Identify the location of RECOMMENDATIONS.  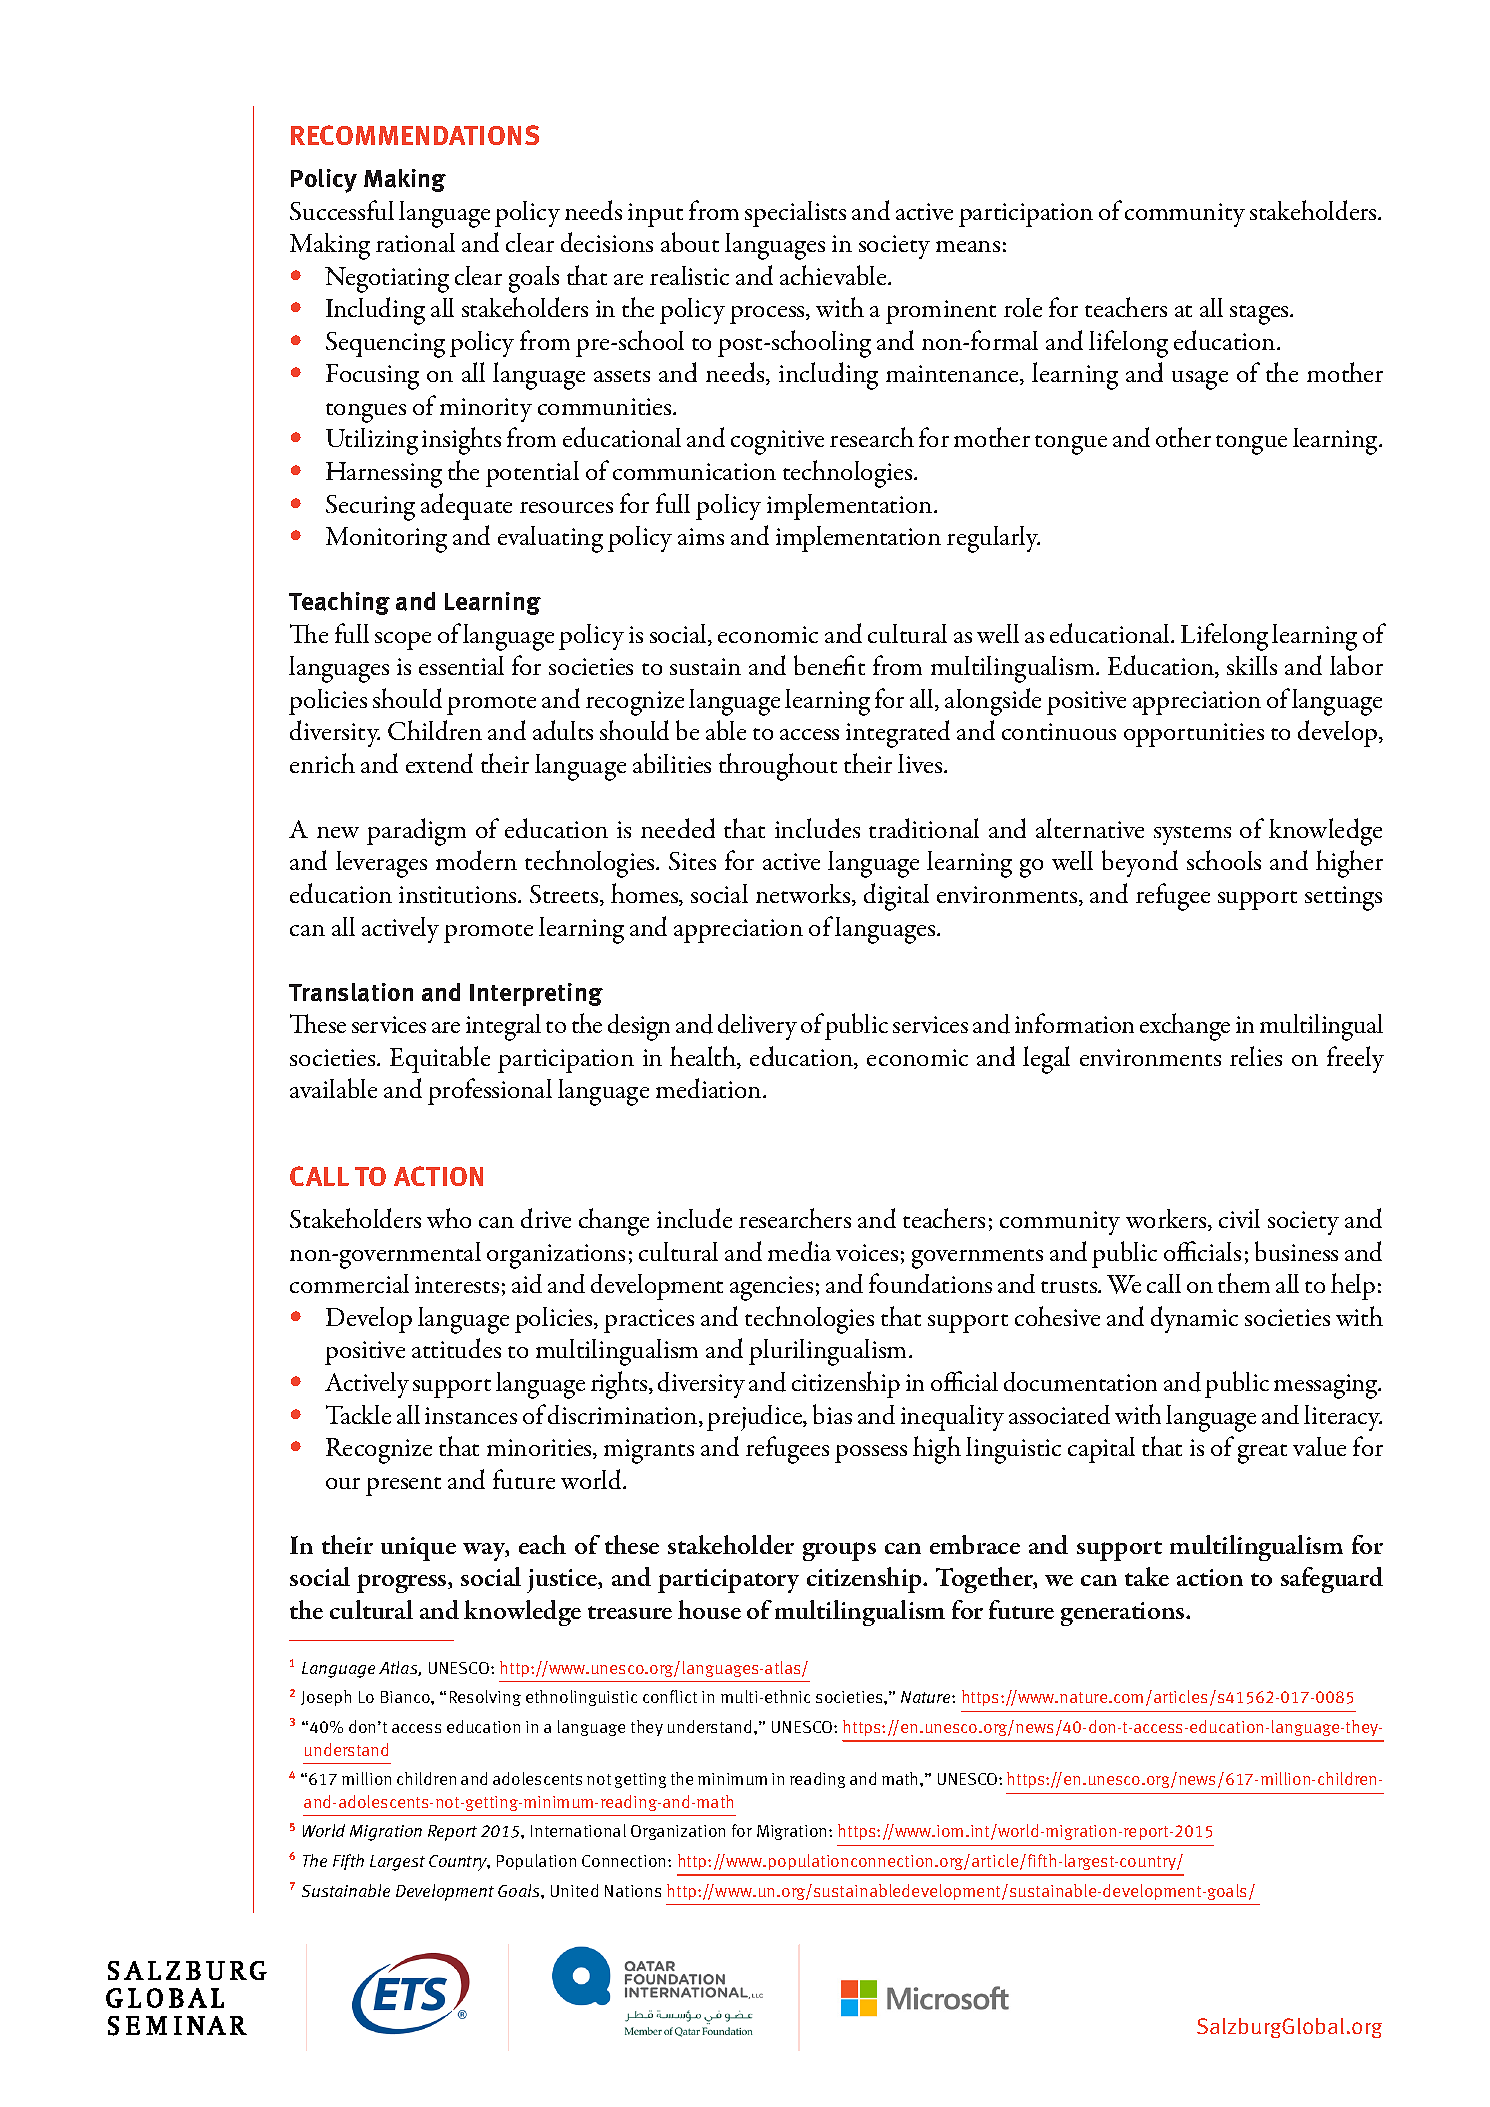
(415, 135).
